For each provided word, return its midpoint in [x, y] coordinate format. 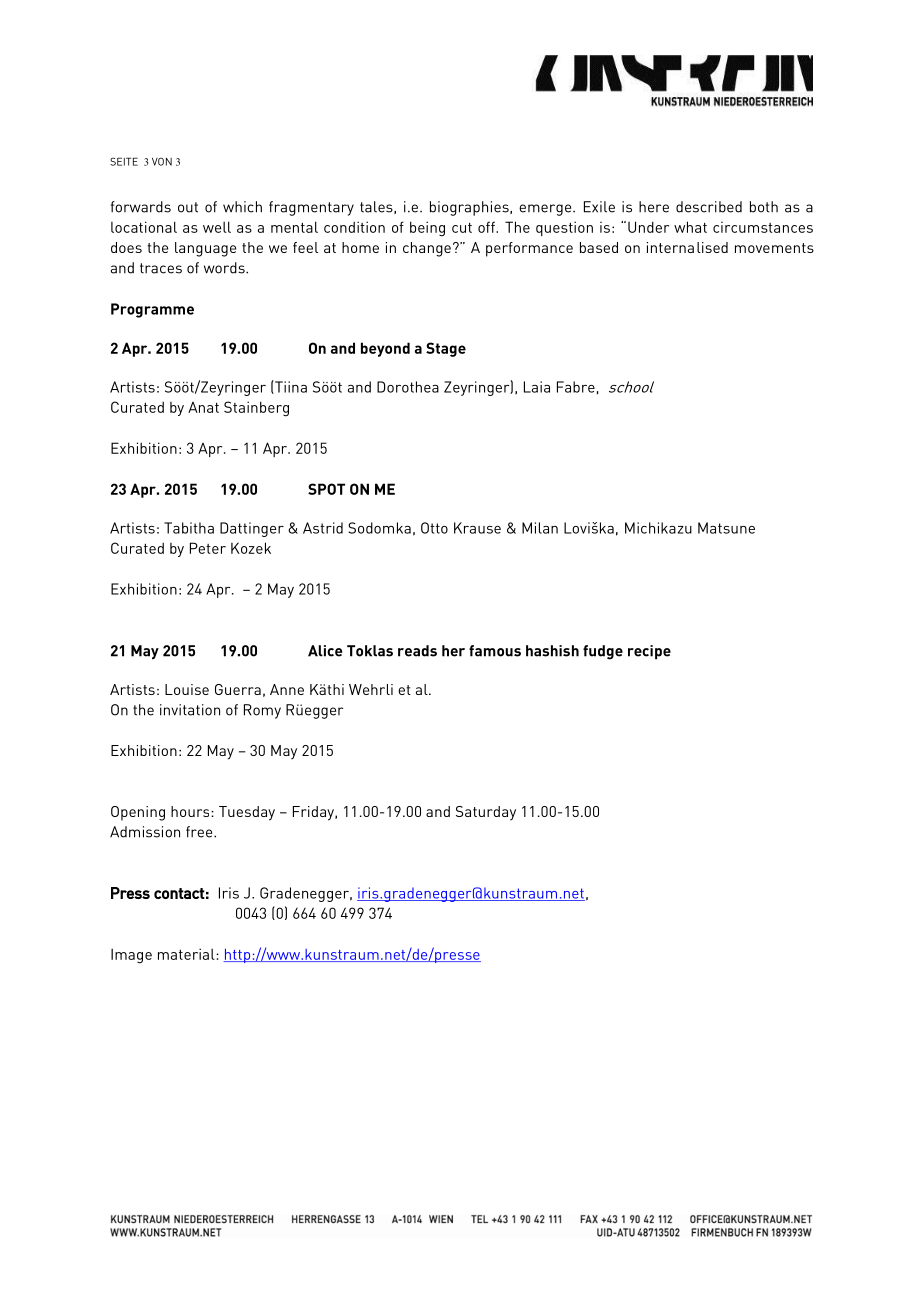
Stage [446, 349]
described [709, 207]
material [187, 954]
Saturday [486, 813]
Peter [208, 548]
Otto [434, 528]
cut [462, 228]
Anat [203, 407]
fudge [603, 652]
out [188, 207]
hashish [552, 651]
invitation [190, 710]
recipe [649, 652]
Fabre [576, 387]
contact [179, 893]
